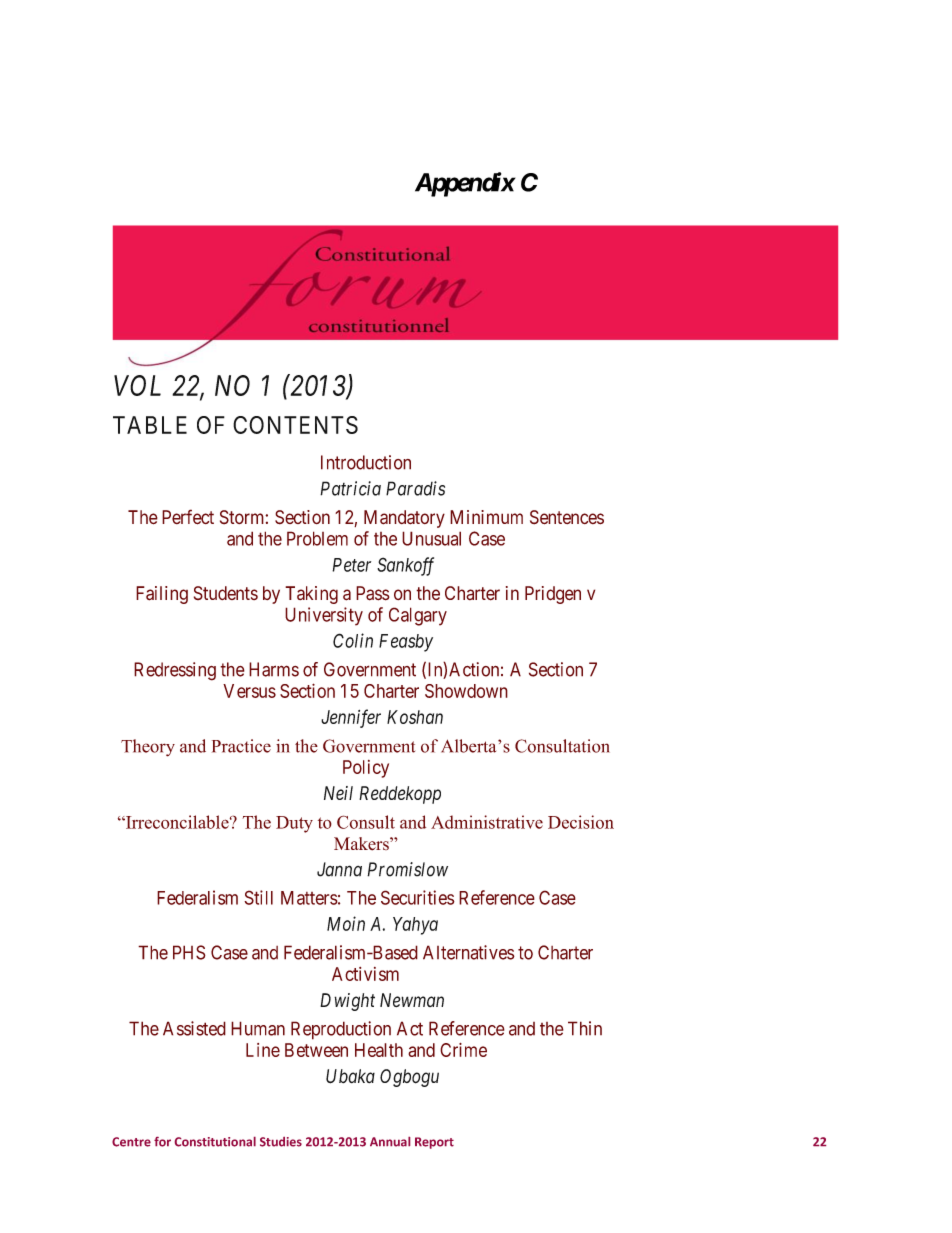  What do you see at coordinates (162, 1142) in the image?
I see `for` at bounding box center [162, 1142].
